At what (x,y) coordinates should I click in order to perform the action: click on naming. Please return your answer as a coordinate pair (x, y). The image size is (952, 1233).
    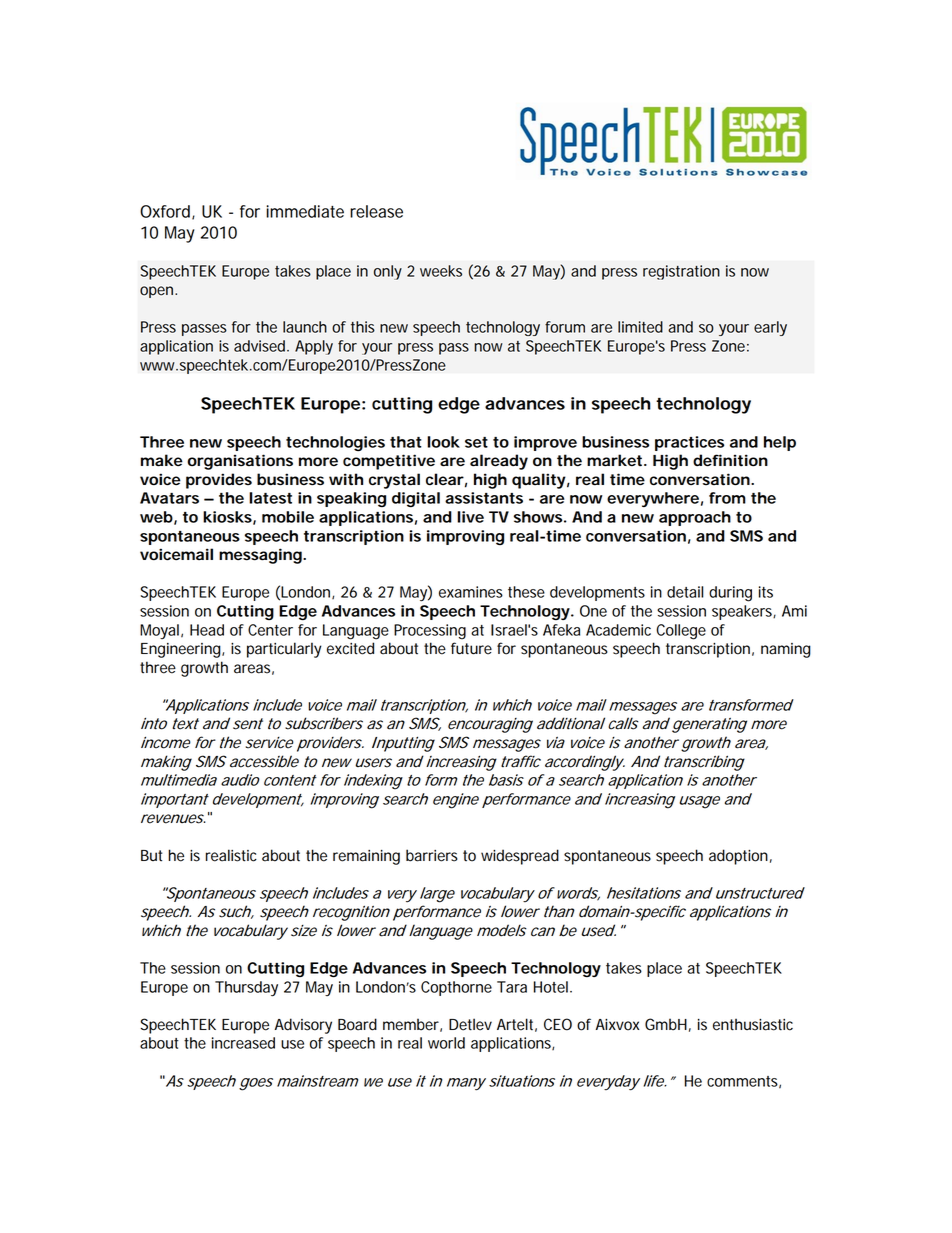
    Looking at the image, I should click on (786, 650).
